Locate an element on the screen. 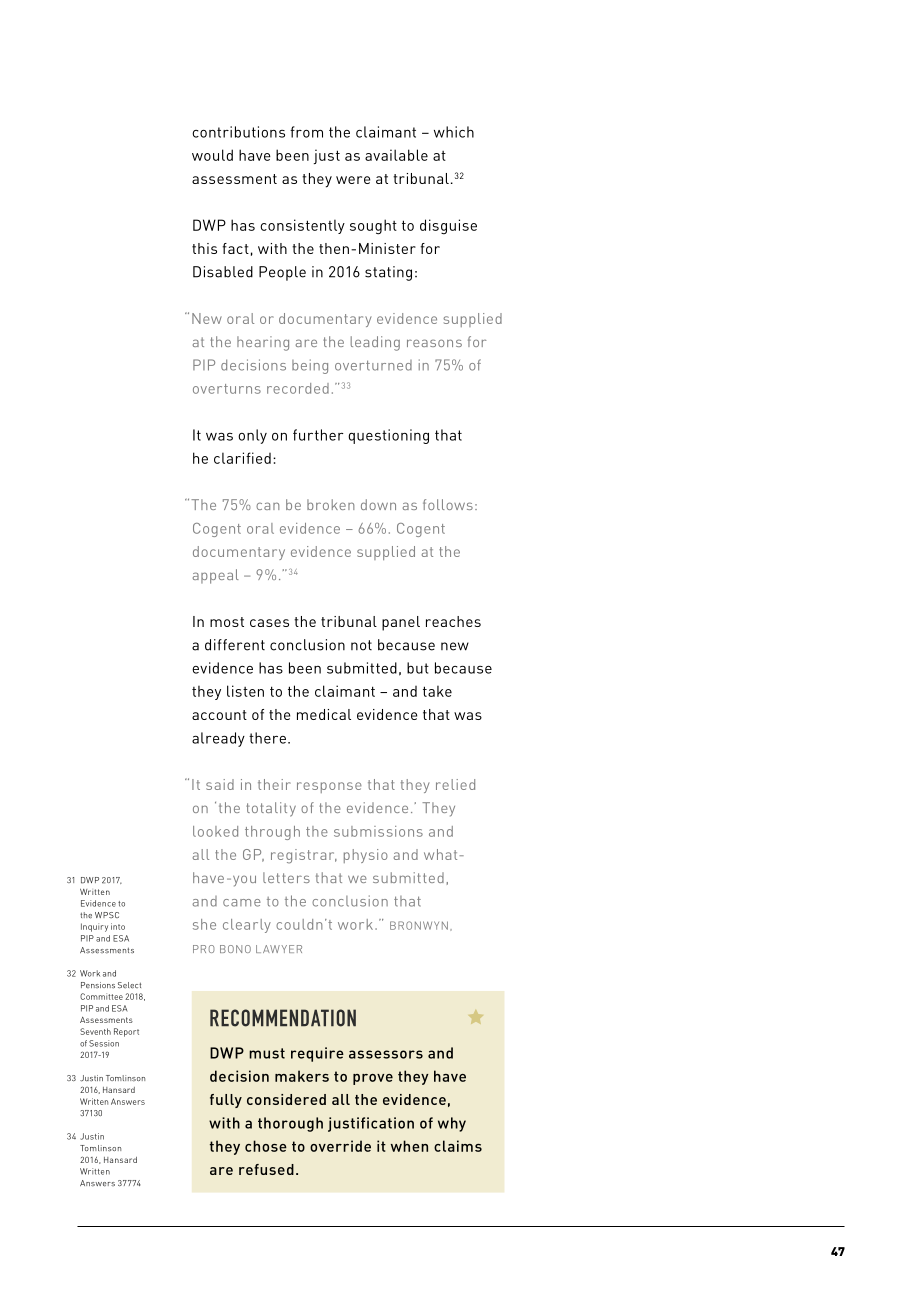 The image size is (924, 1308). chose is located at coordinates (266, 1146).
